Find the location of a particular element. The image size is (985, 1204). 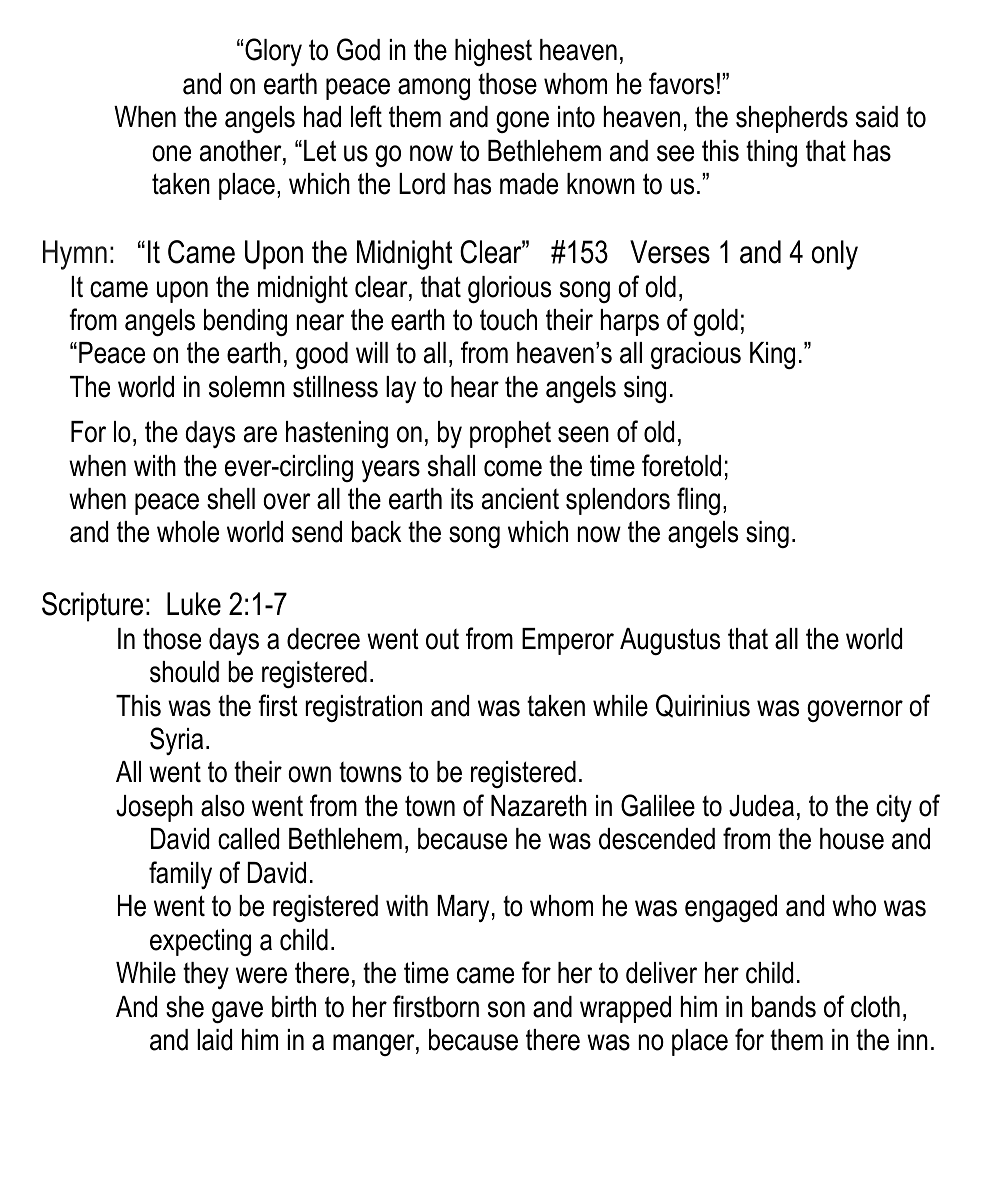

should is located at coordinates (184, 672).
